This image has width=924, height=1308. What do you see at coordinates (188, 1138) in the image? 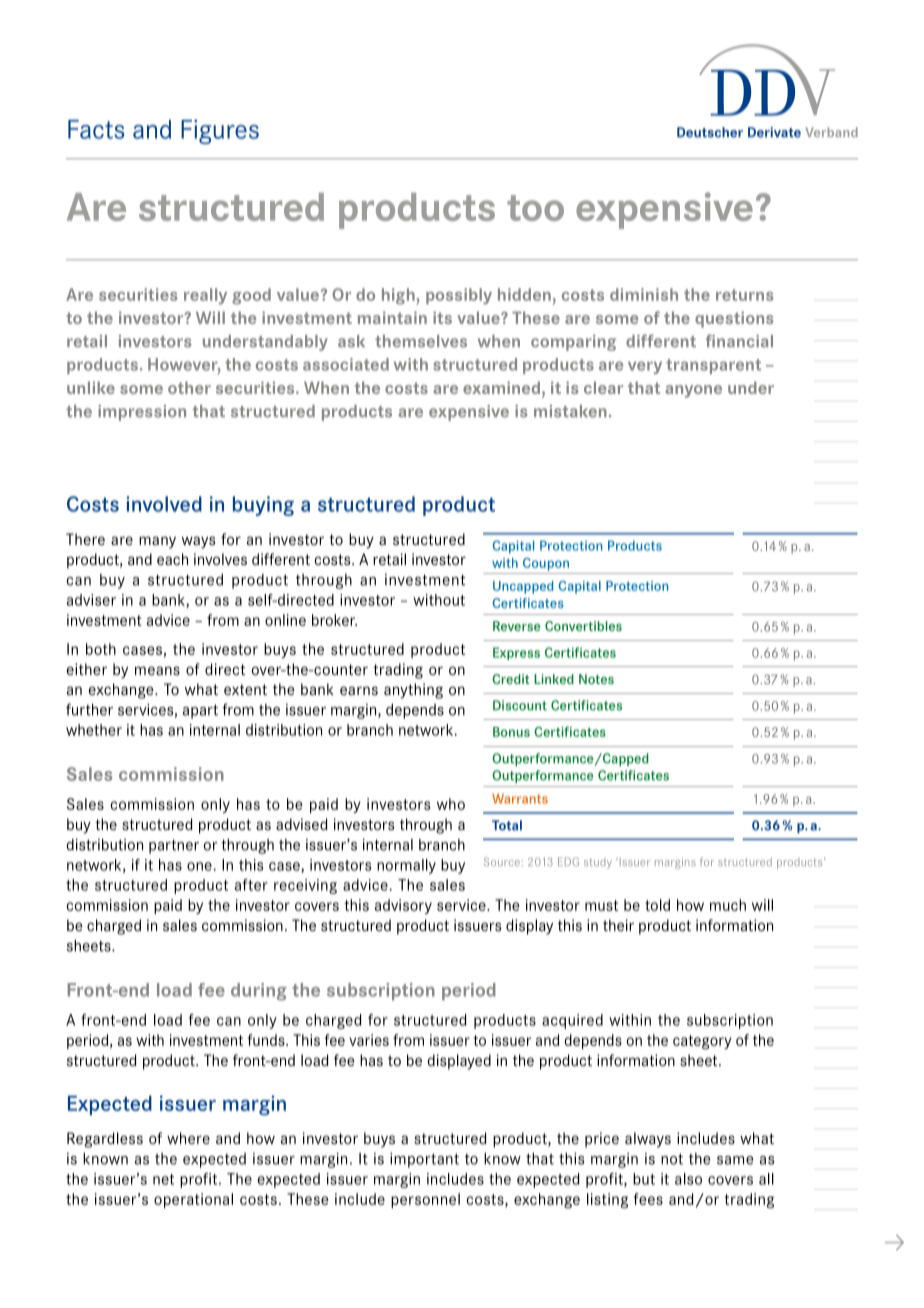
I see `where` at bounding box center [188, 1138].
